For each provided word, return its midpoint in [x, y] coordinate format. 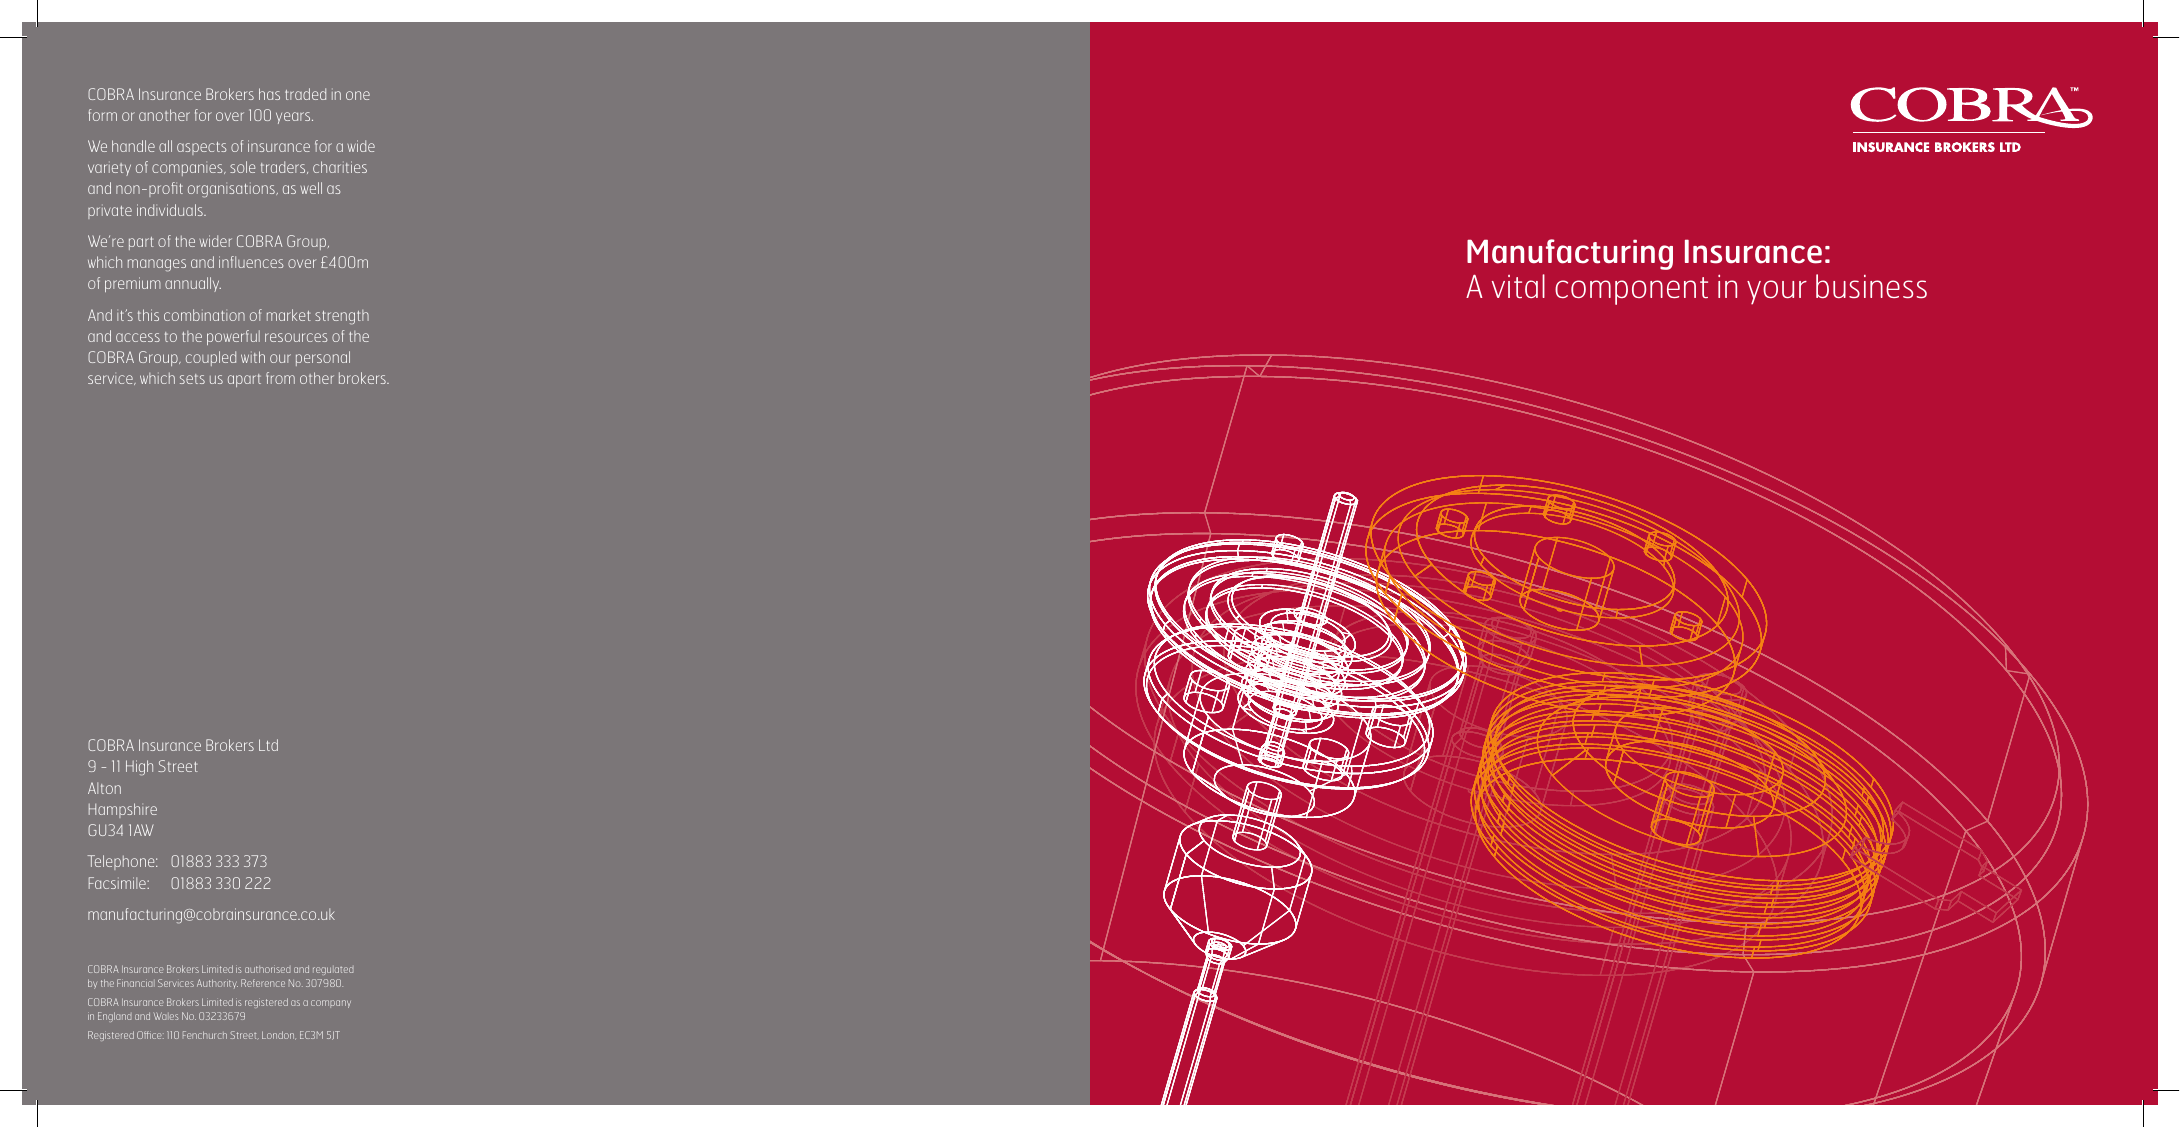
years [294, 118]
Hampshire [123, 810]
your [1777, 292]
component [1631, 291]
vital [1518, 286]
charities [340, 167]
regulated [333, 970]
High [139, 768]
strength [342, 317]
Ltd [268, 745]
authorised [267, 969]
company [331, 1004]
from [280, 378]
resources [296, 337]
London [279, 1035]
